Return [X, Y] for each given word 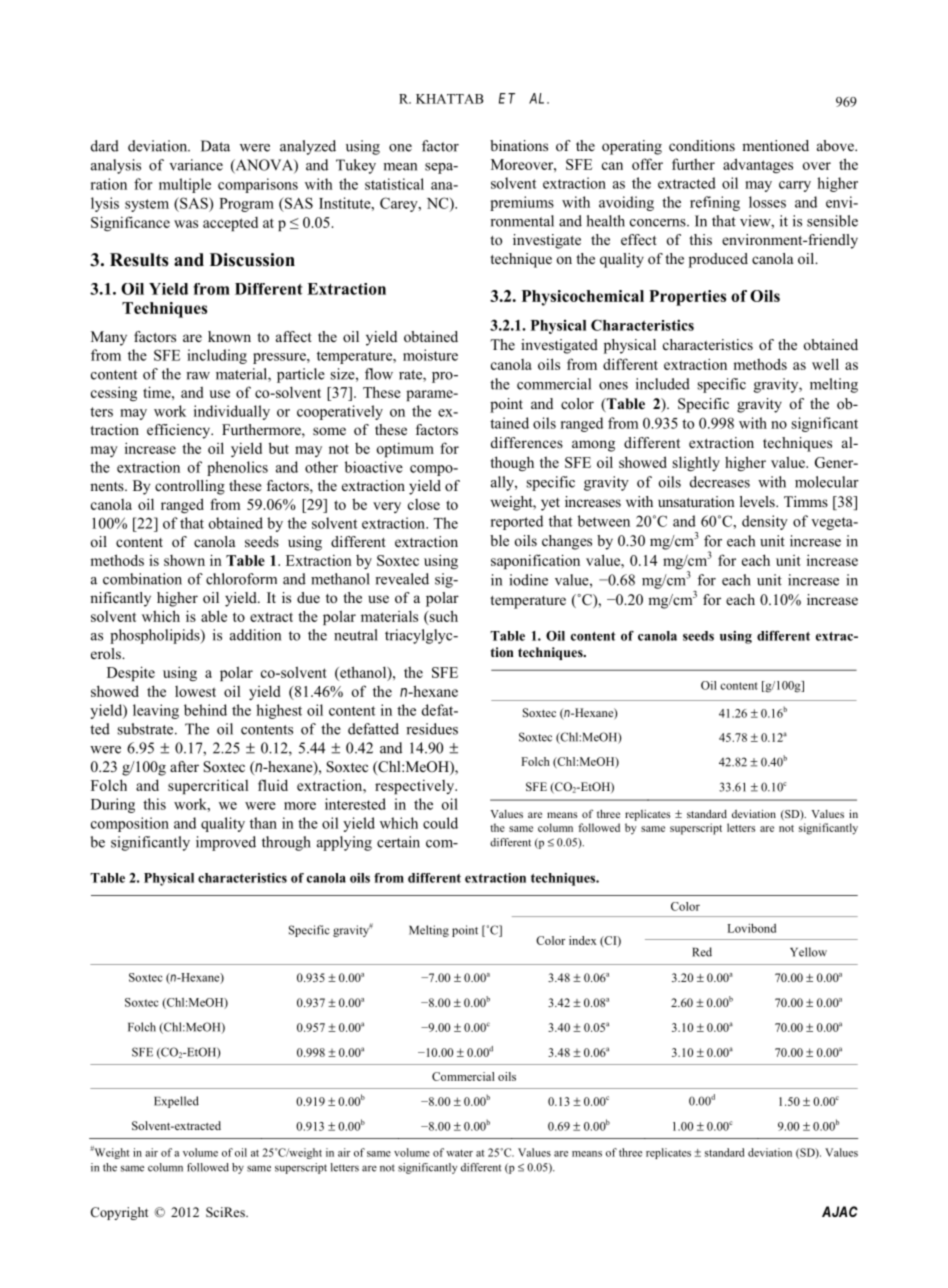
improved [226, 843]
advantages [758, 165]
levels [758, 501]
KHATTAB [450, 99]
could [440, 823]
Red [702, 952]
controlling [190, 487]
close [424, 504]
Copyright [119, 1213]
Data [215, 146]
